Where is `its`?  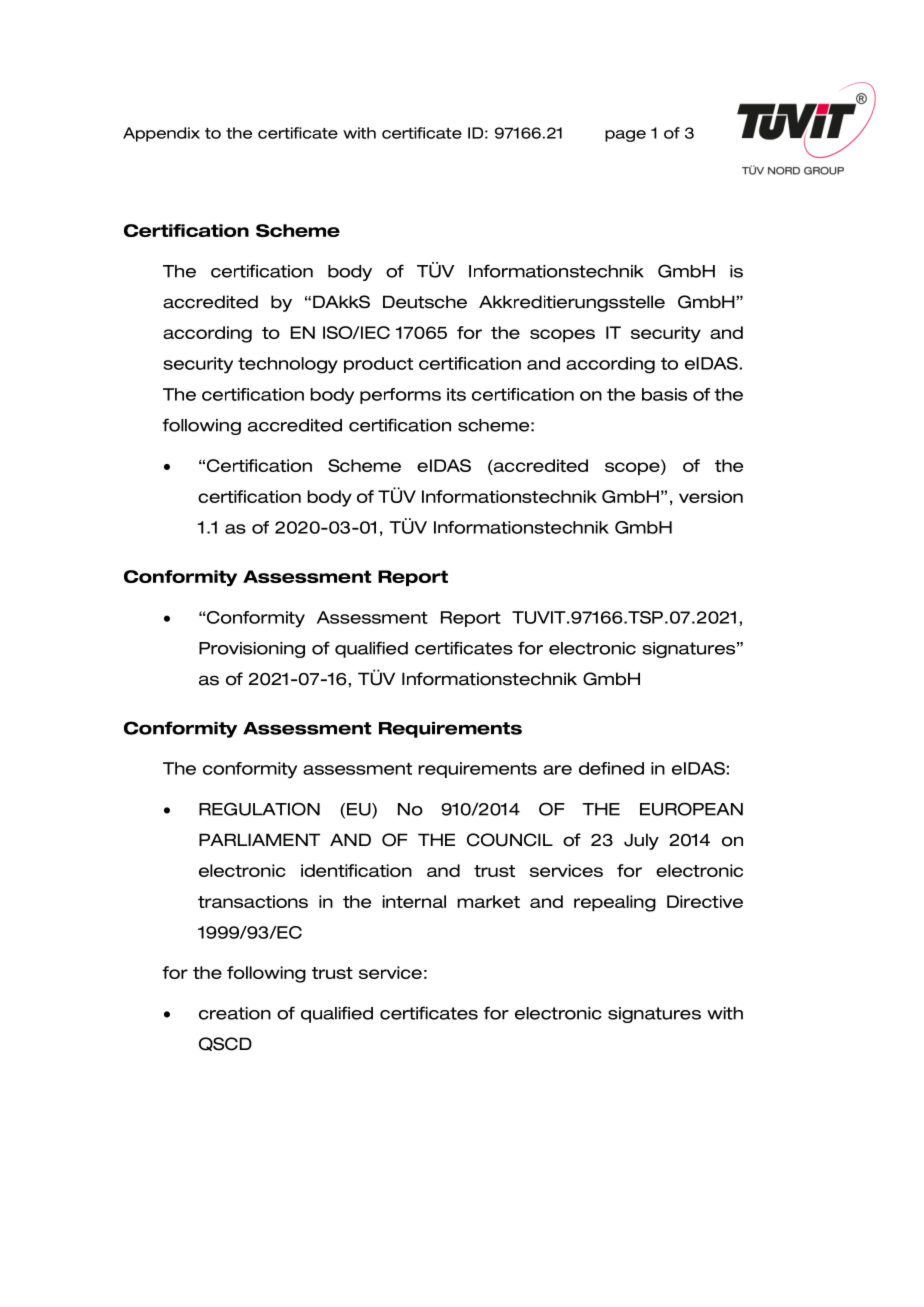 its is located at coordinates (456, 394).
